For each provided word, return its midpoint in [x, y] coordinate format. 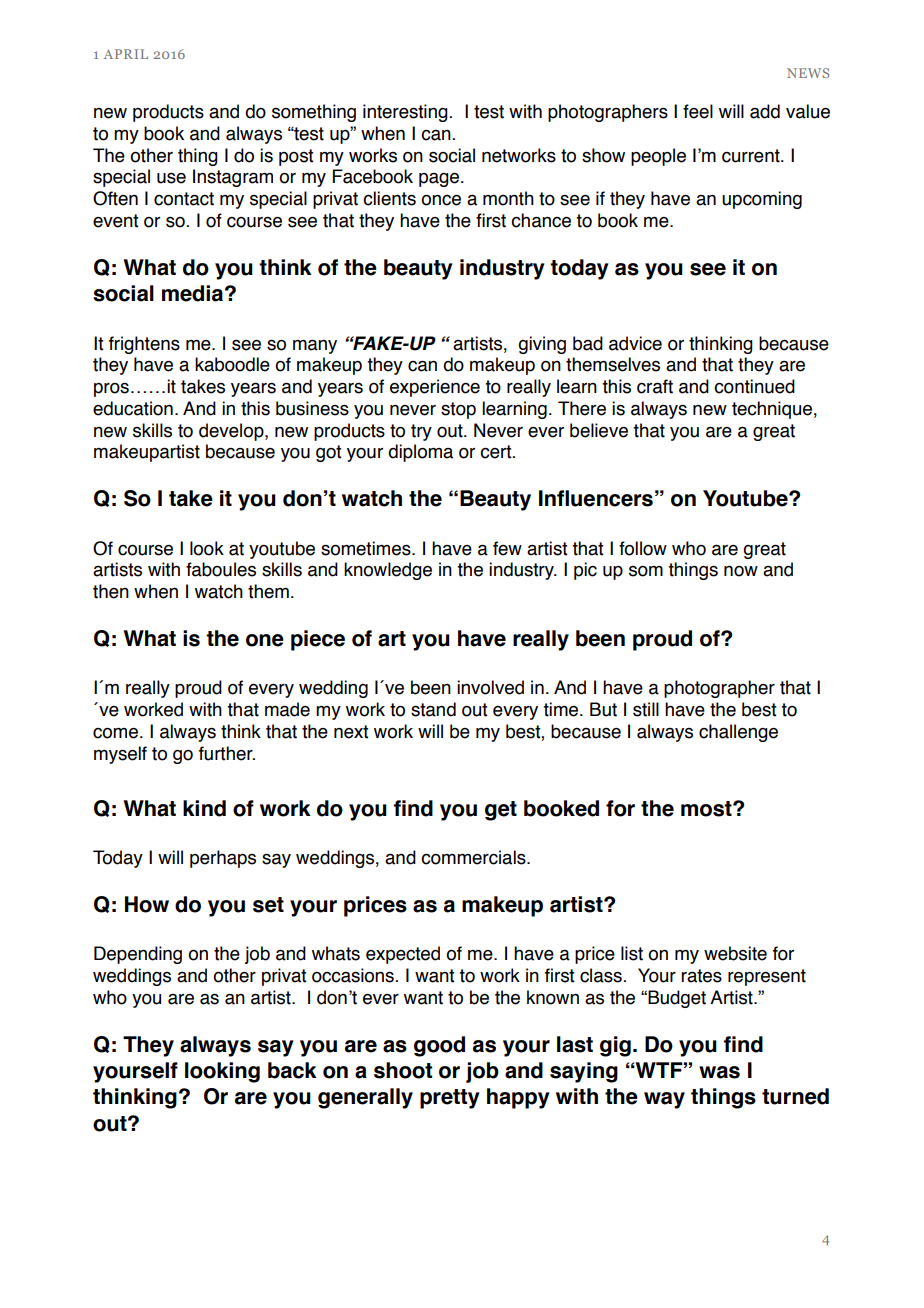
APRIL [126, 54]
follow [643, 548]
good [439, 1046]
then [111, 591]
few [507, 548]
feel [698, 111]
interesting [405, 113]
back [292, 1070]
